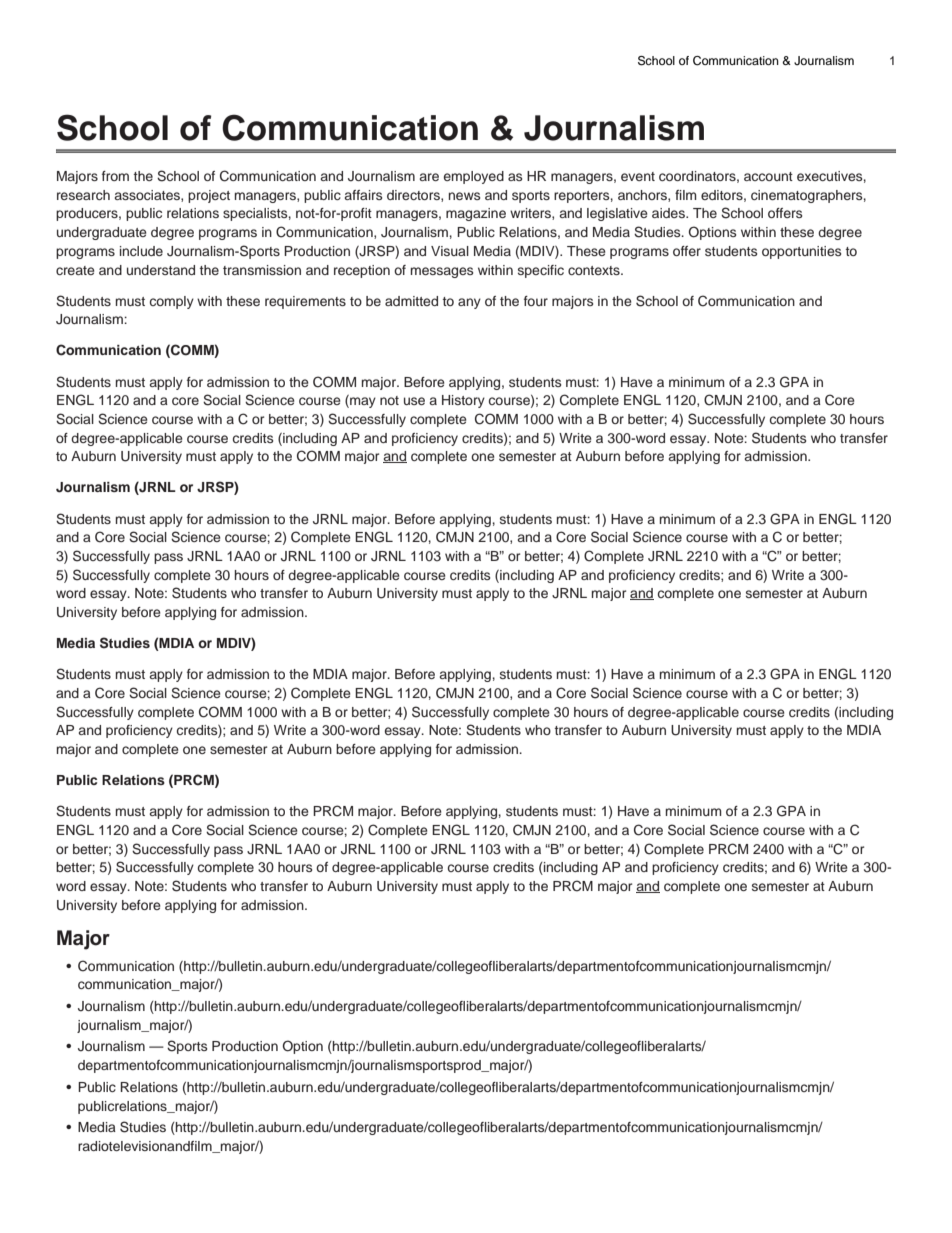  I want to click on use, so click(414, 401).
